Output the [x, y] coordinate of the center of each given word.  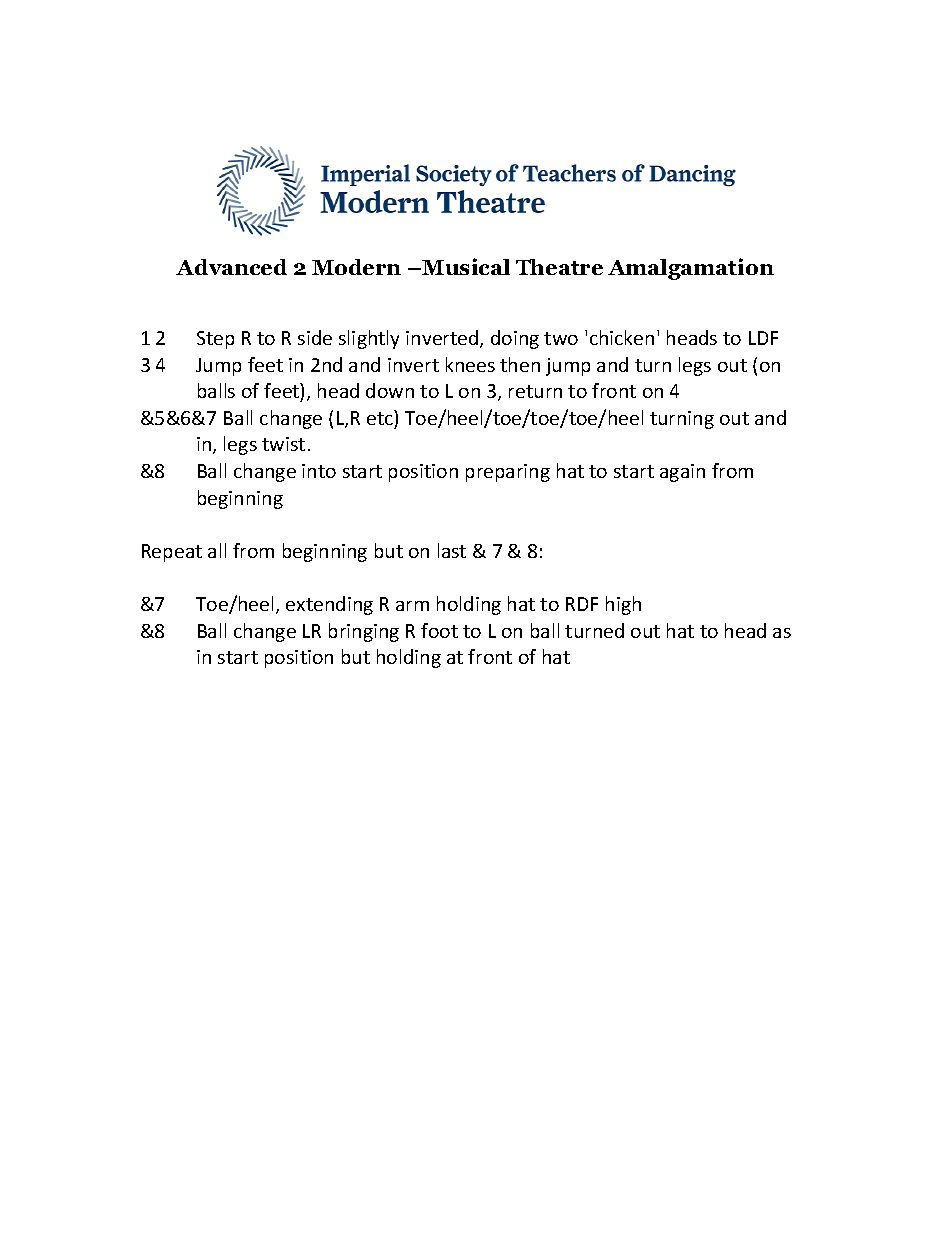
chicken [622, 337]
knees [470, 364]
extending [329, 605]
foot [439, 630]
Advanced [231, 267]
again [682, 473]
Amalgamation [691, 269]
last [452, 550]
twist [283, 444]
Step [215, 340]
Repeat [172, 553]
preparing [508, 473]
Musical [466, 266]
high [623, 605]
